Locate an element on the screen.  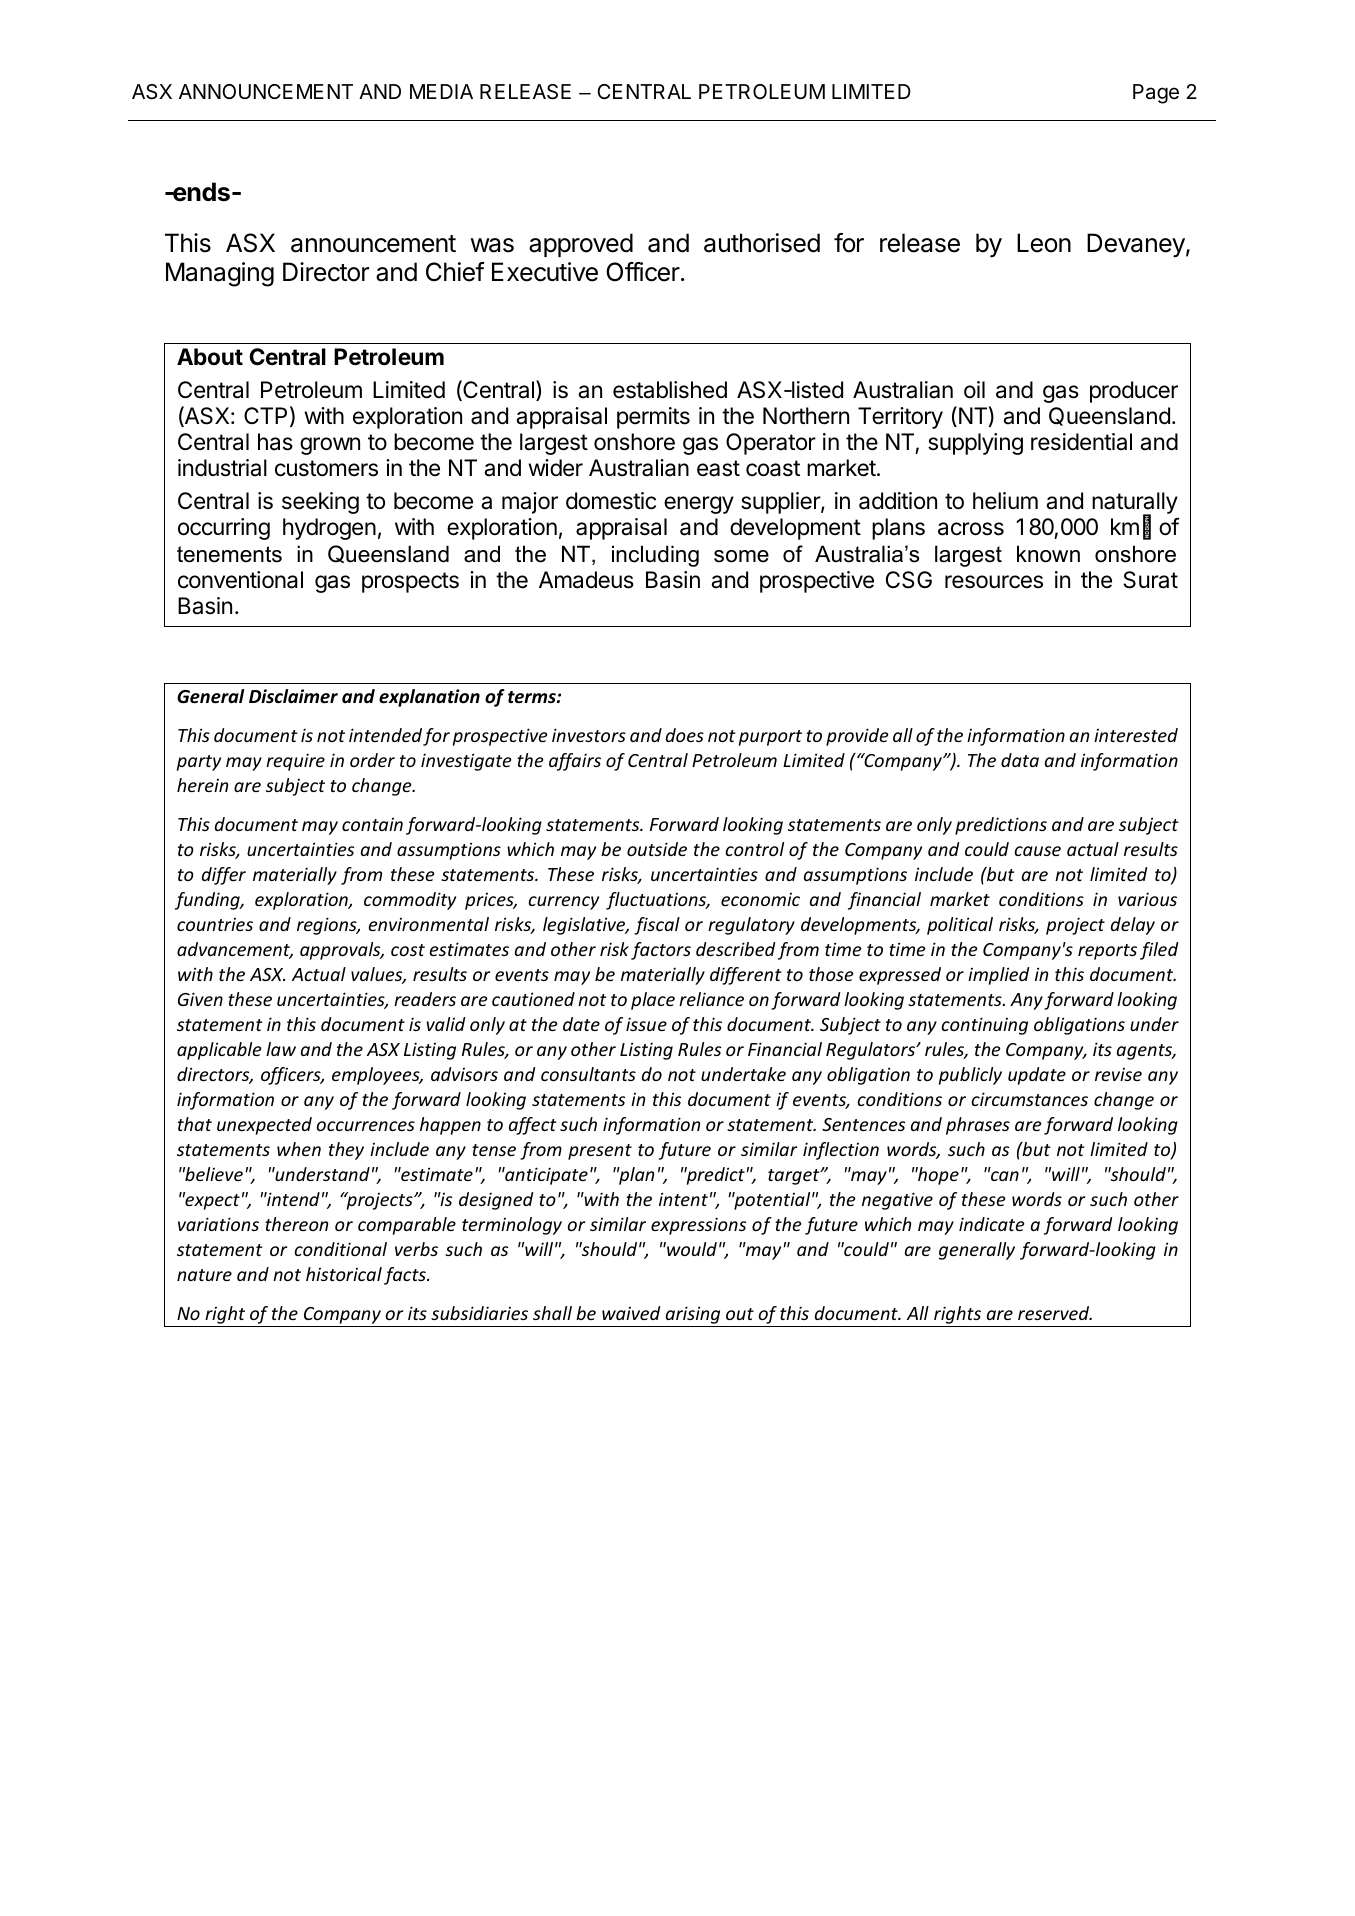
does is located at coordinates (685, 735).
